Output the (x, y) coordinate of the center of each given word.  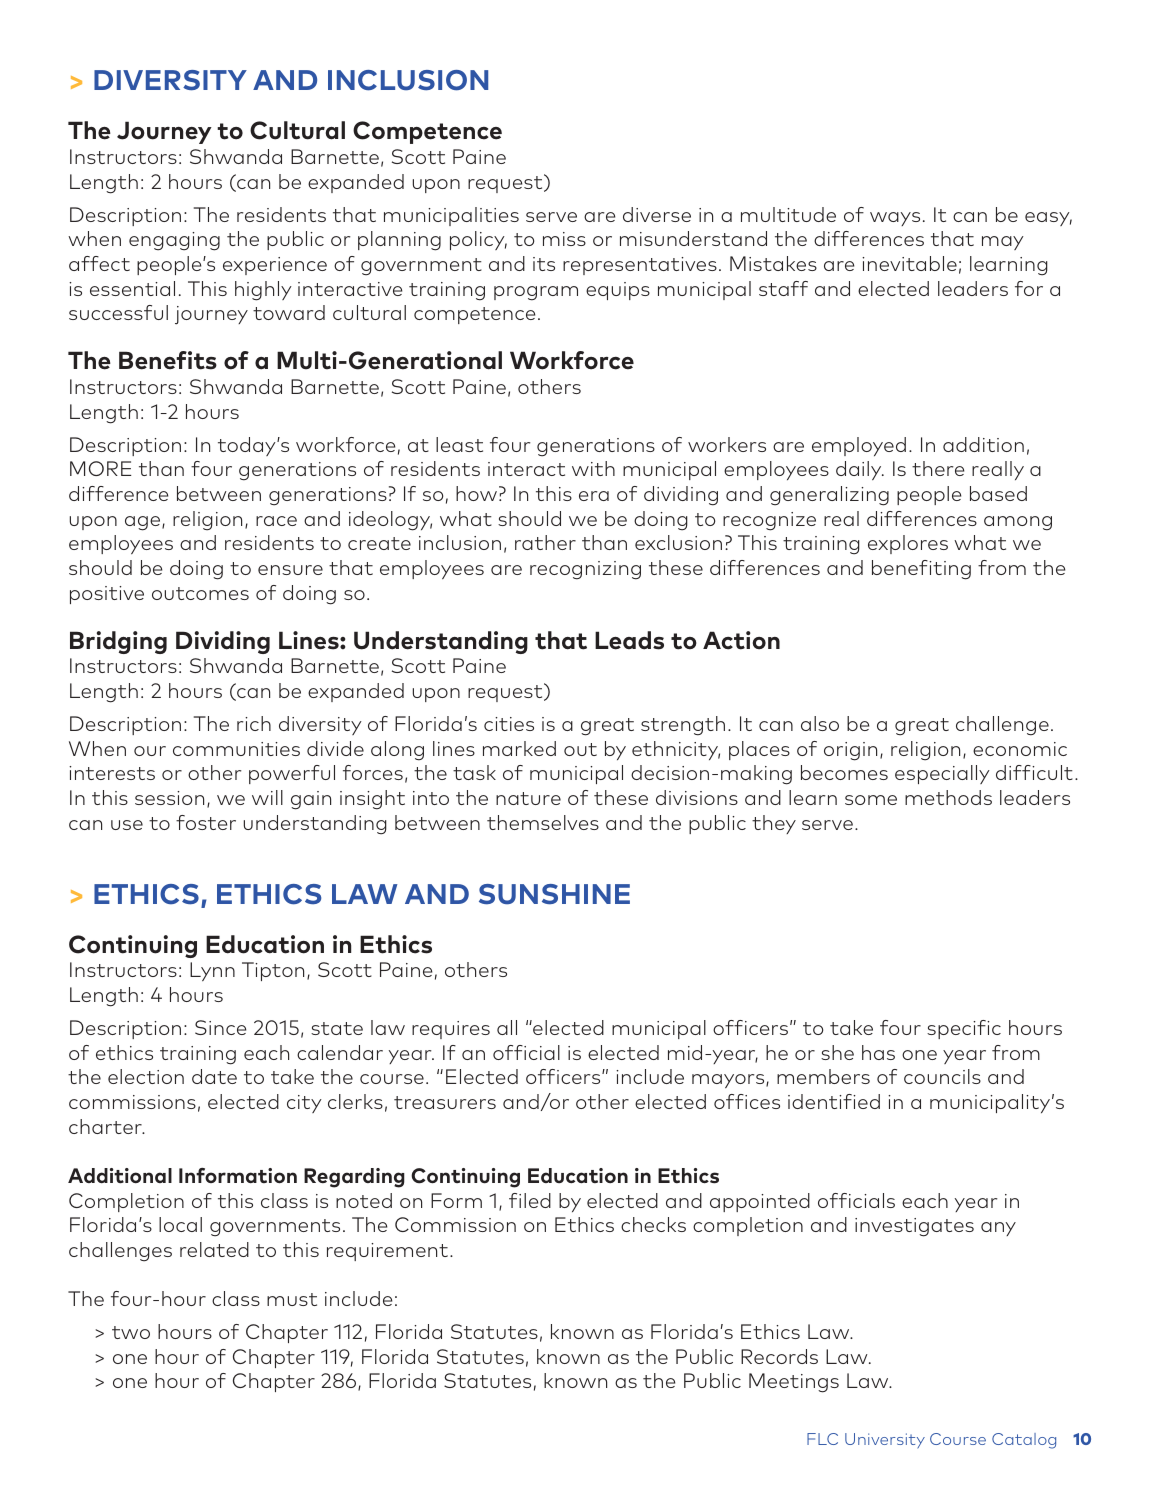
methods (948, 797)
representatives (640, 266)
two (131, 1332)
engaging (174, 241)
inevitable (909, 263)
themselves (543, 822)
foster (206, 822)
